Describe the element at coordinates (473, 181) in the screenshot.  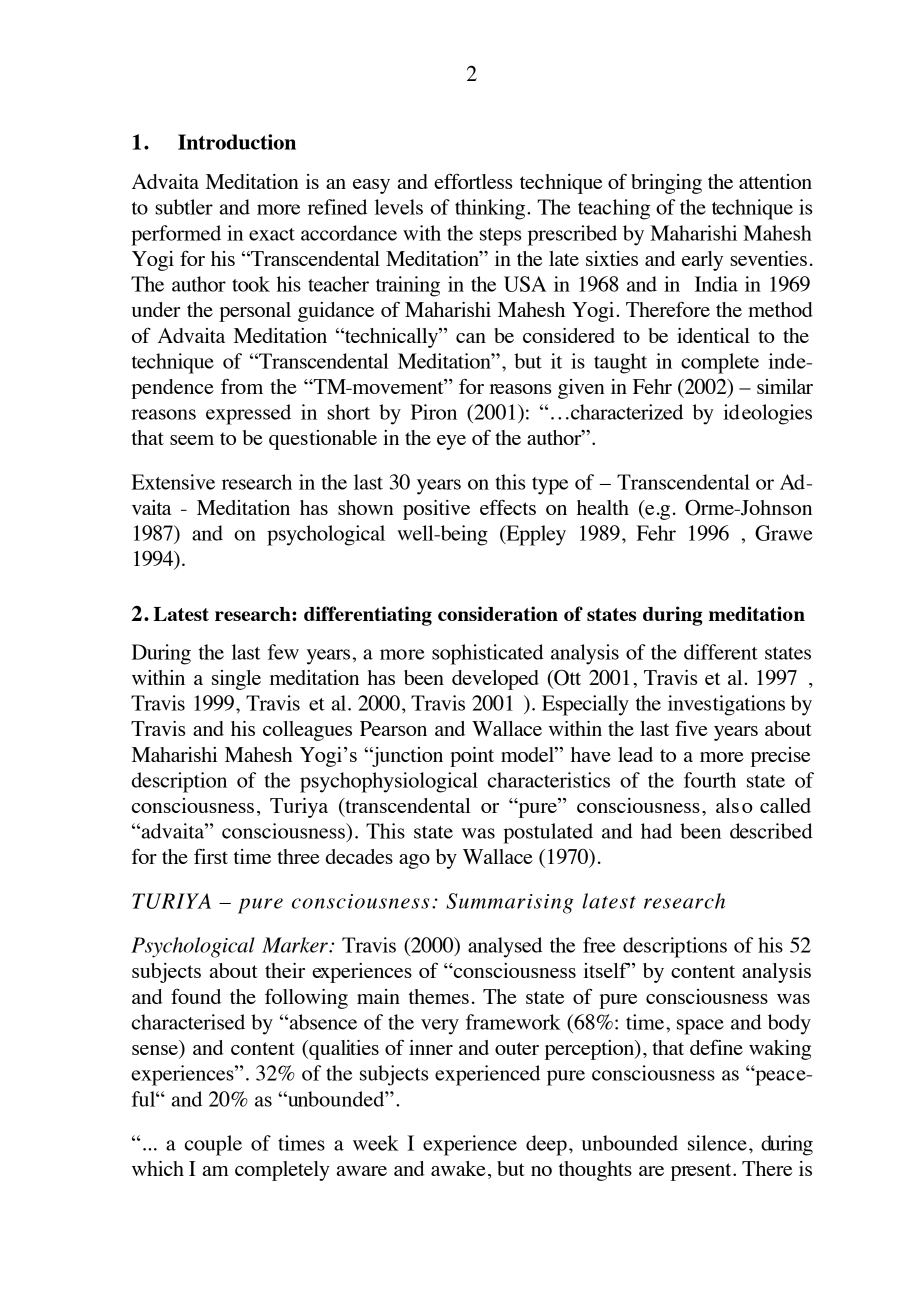
I see `effortless` at that location.
